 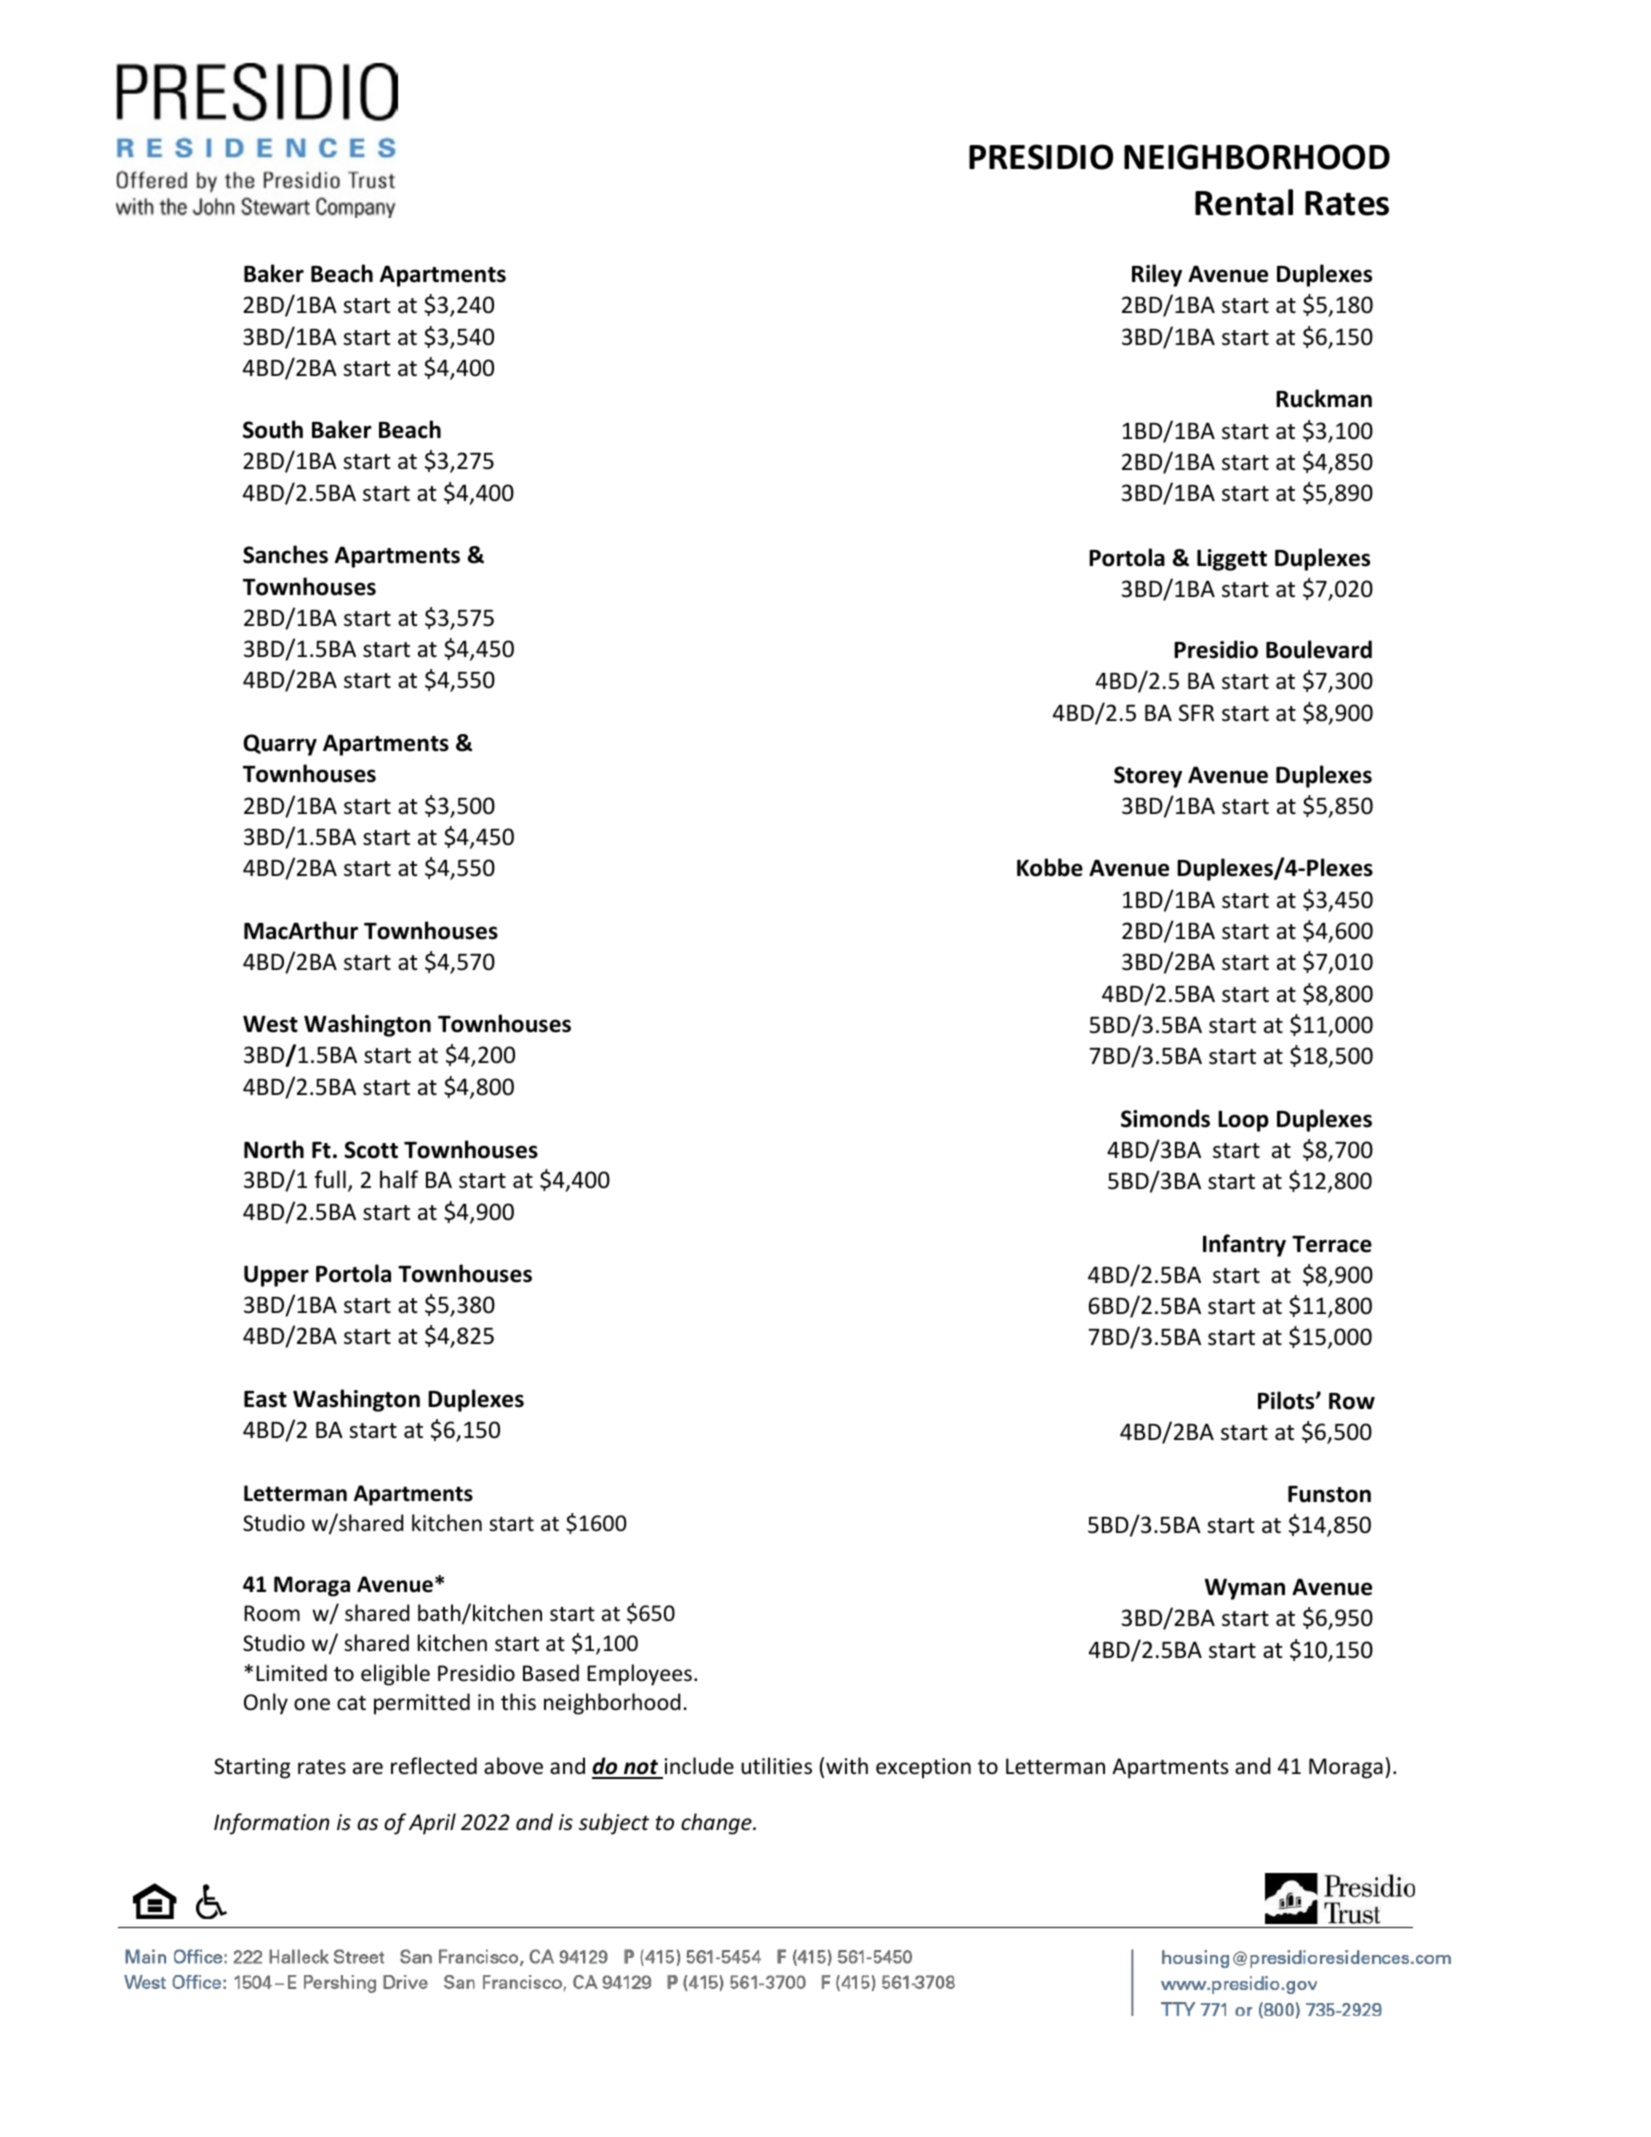 I want to click on reflected, so click(x=434, y=1766).
